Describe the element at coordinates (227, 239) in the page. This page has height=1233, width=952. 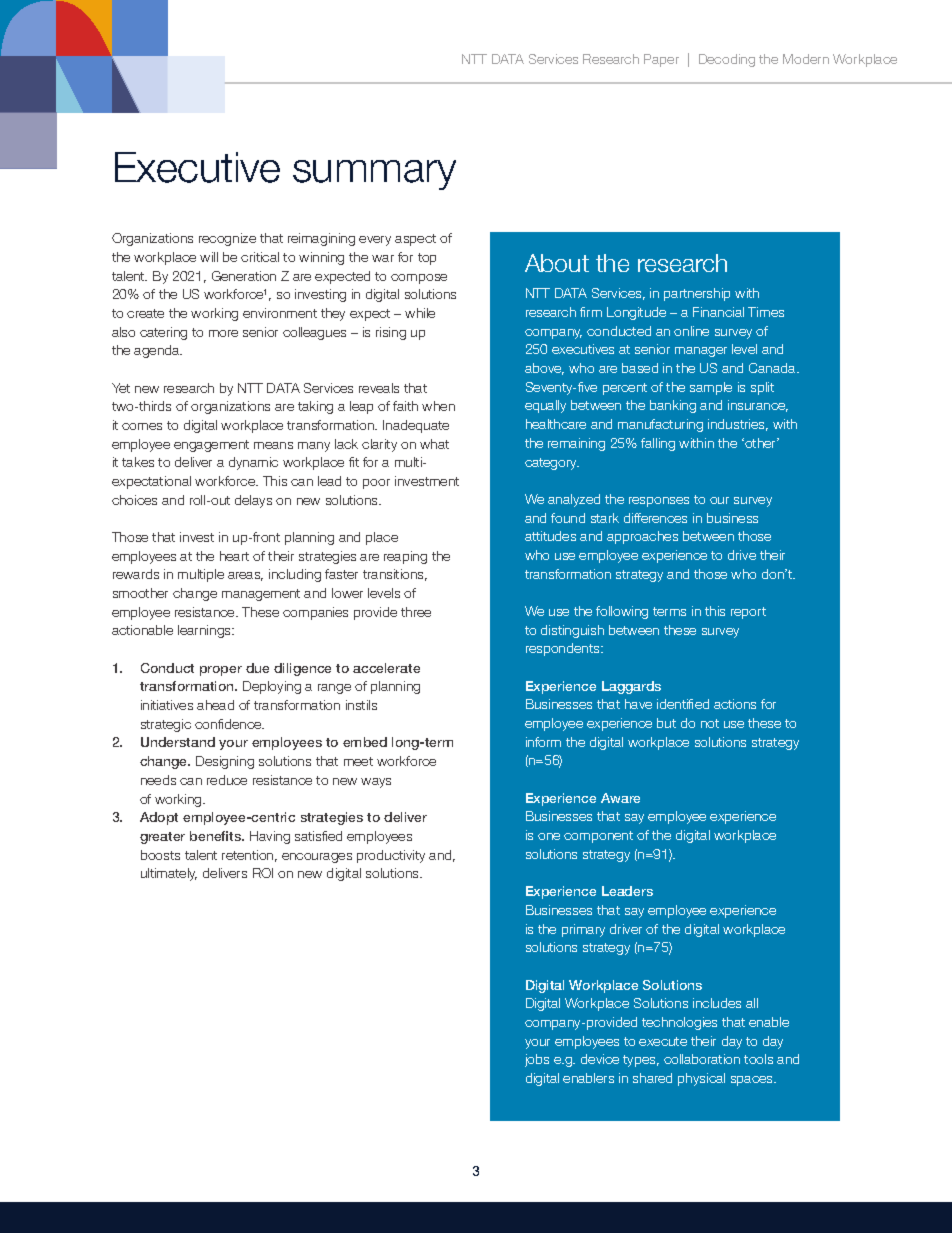
I see `recognize` at that location.
